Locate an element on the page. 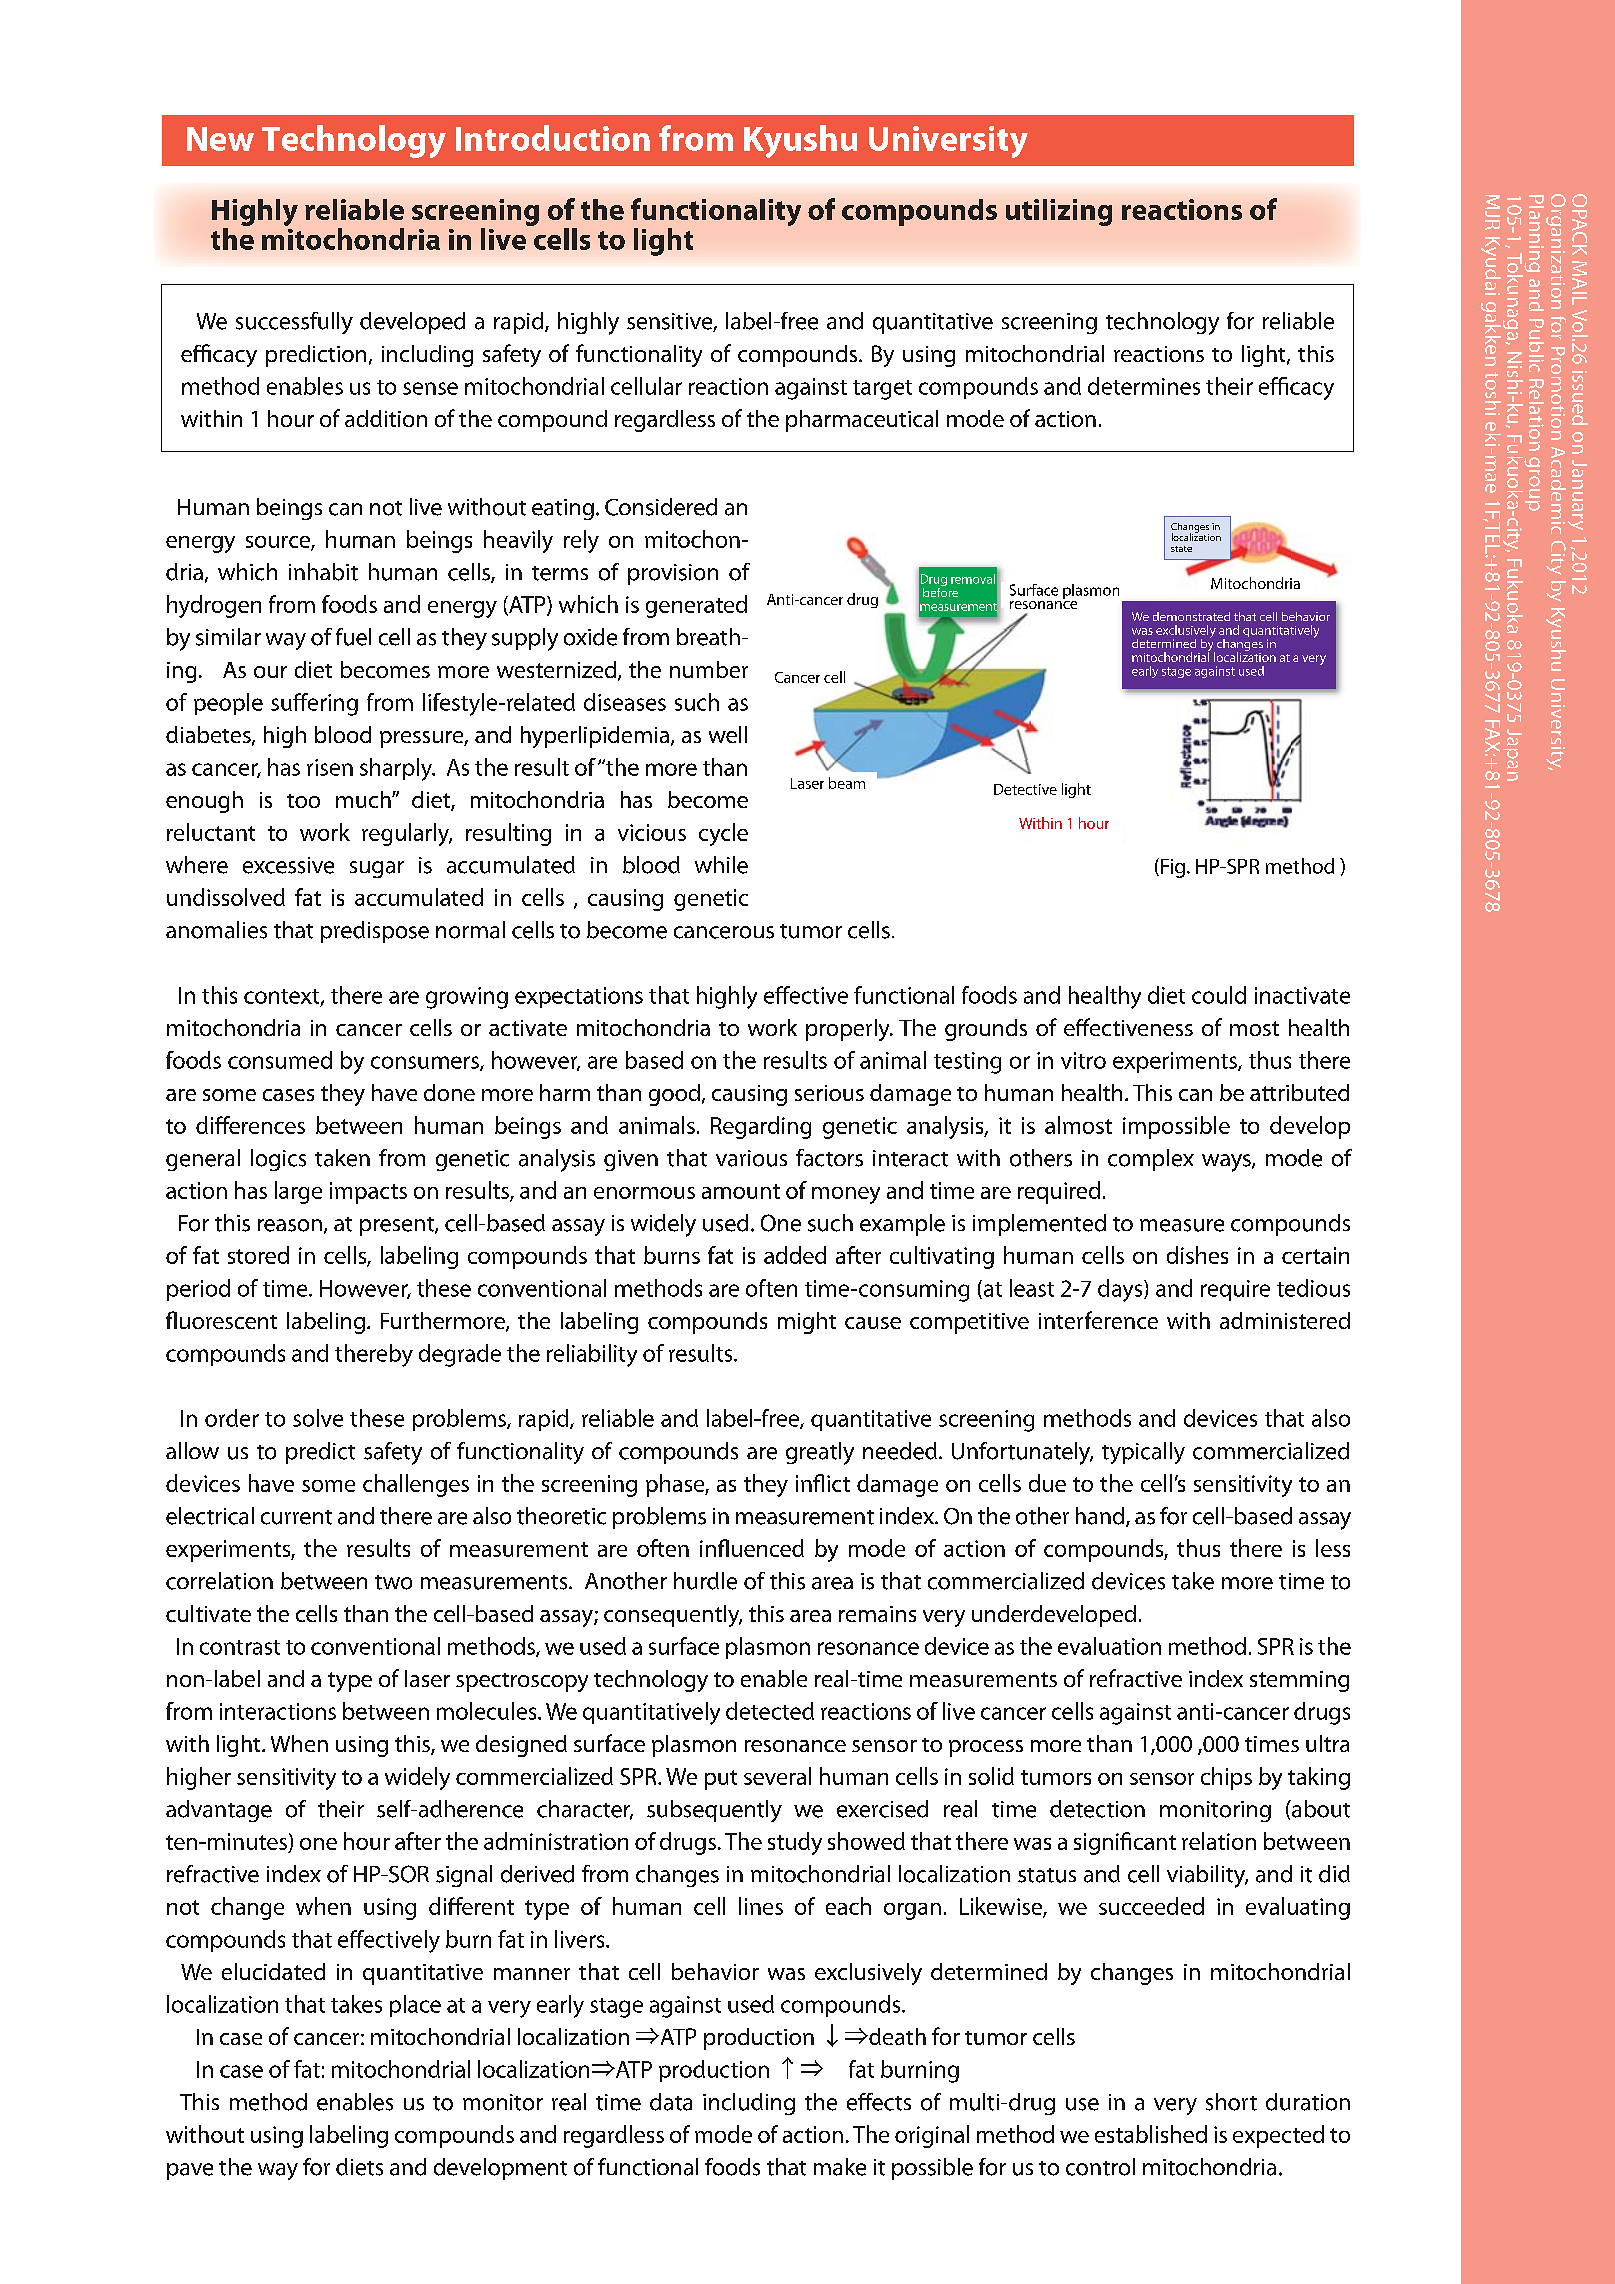  ways is located at coordinates (1227, 1163).
